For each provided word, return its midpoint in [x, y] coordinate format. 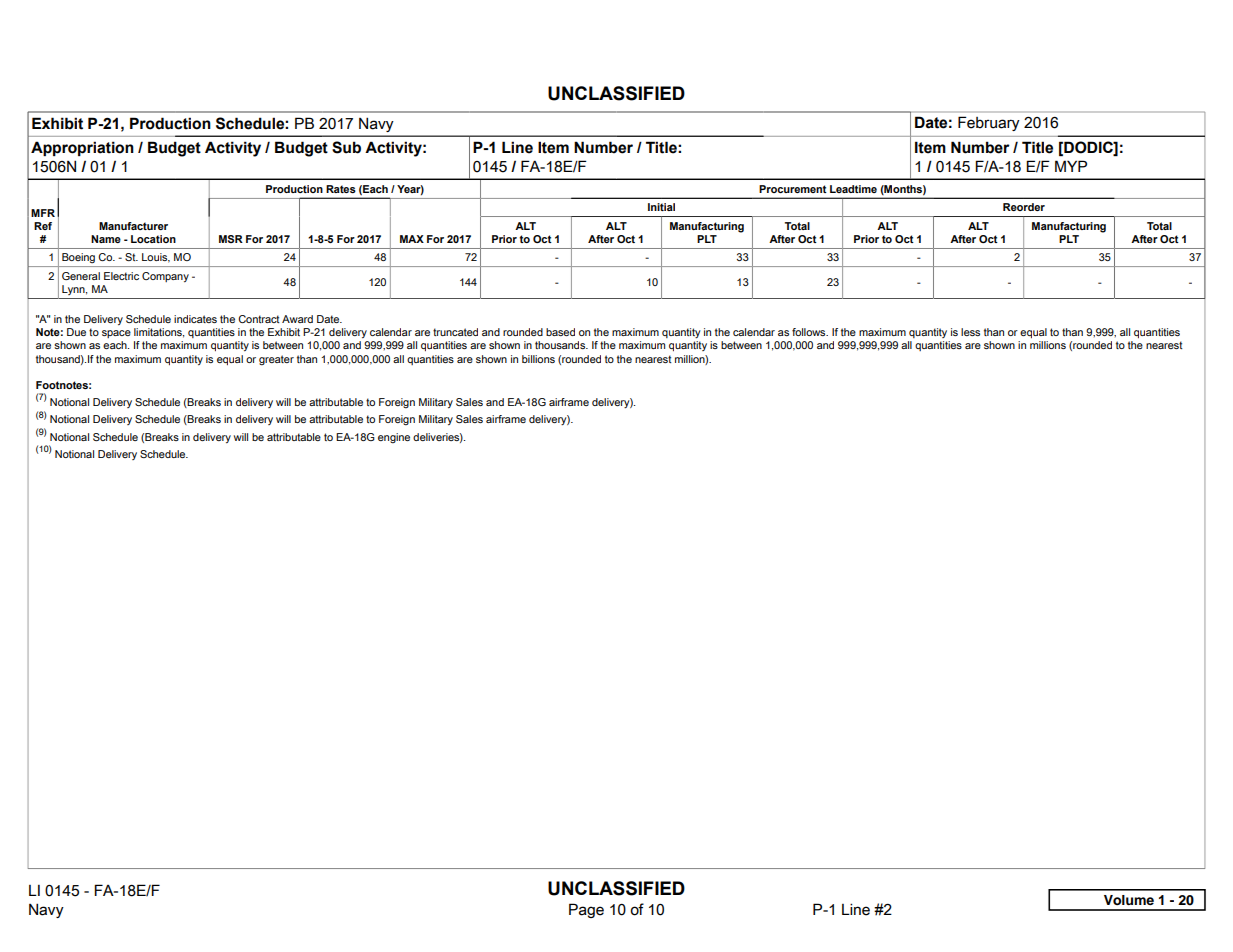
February [989, 123]
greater [276, 360]
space [116, 334]
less [970, 332]
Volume [1129, 900]
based [560, 332]
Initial [661, 207]
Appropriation [82, 148]
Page [586, 910]
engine [394, 438]
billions [538, 359]
